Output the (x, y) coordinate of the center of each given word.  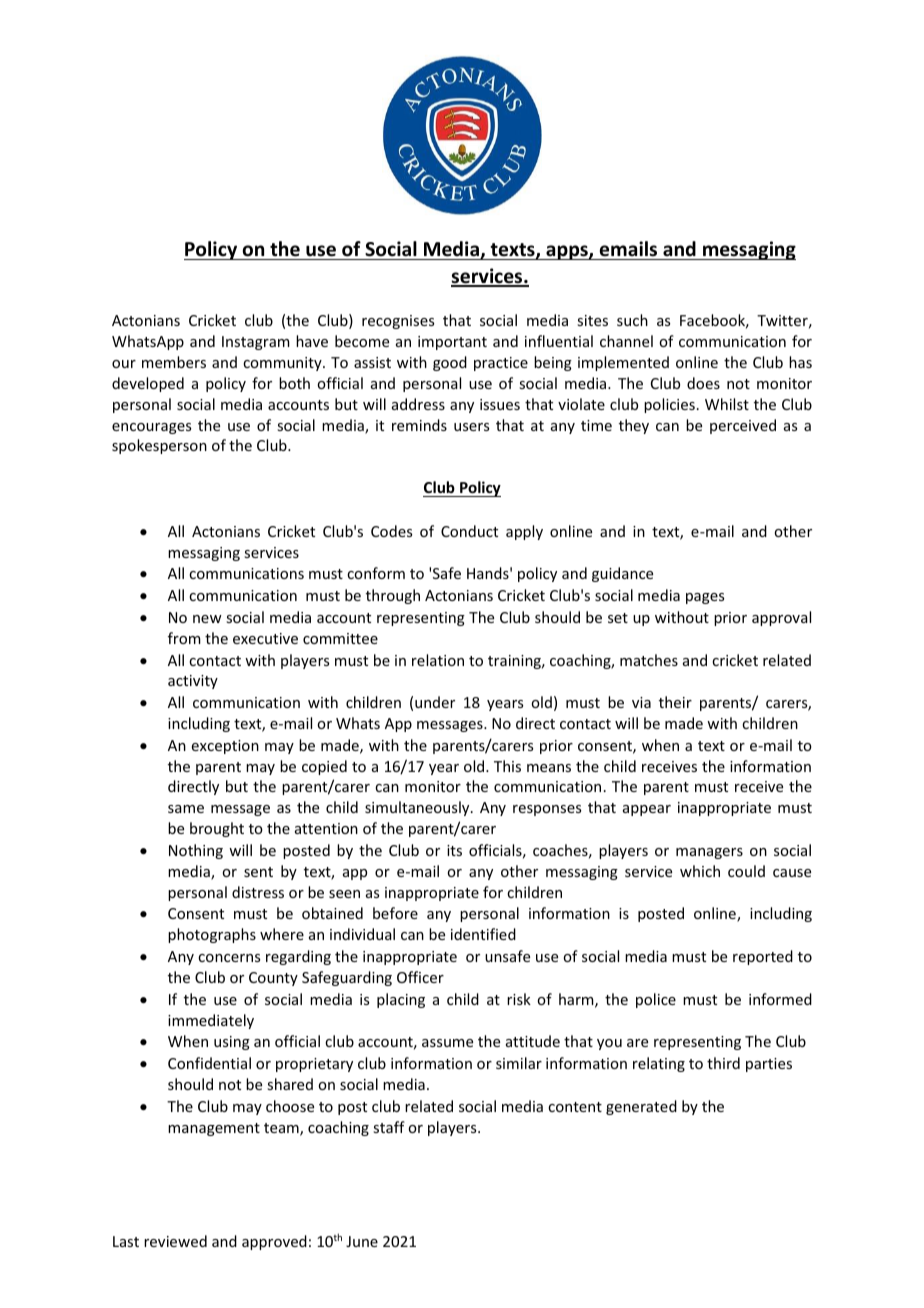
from (184, 638)
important (452, 343)
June (362, 1241)
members (174, 362)
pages (705, 598)
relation (438, 660)
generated (641, 1107)
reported (763, 957)
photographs (212, 935)
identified (483, 934)
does (703, 383)
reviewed (175, 1241)
